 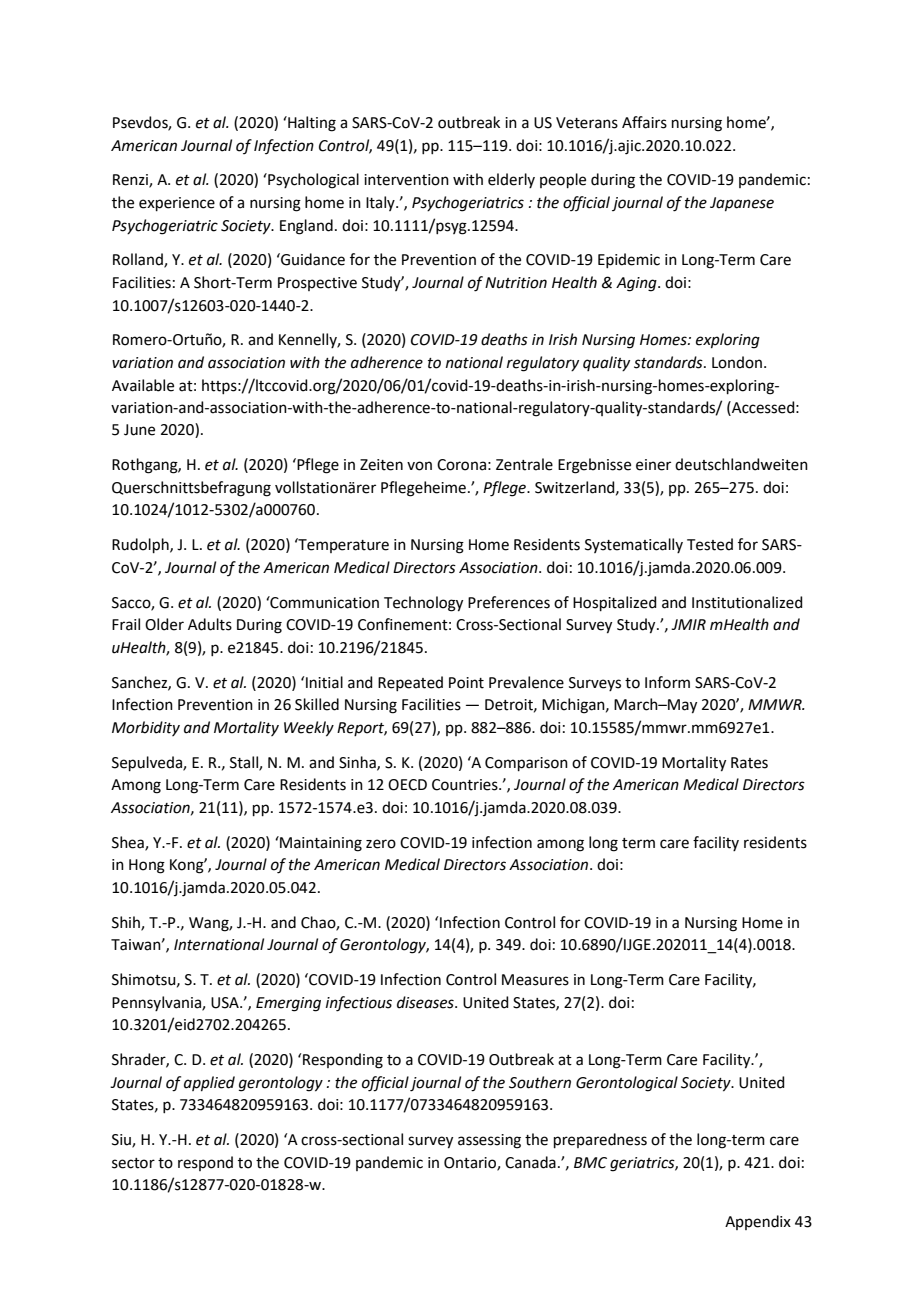 I want to click on Inform, so click(x=667, y=682).
